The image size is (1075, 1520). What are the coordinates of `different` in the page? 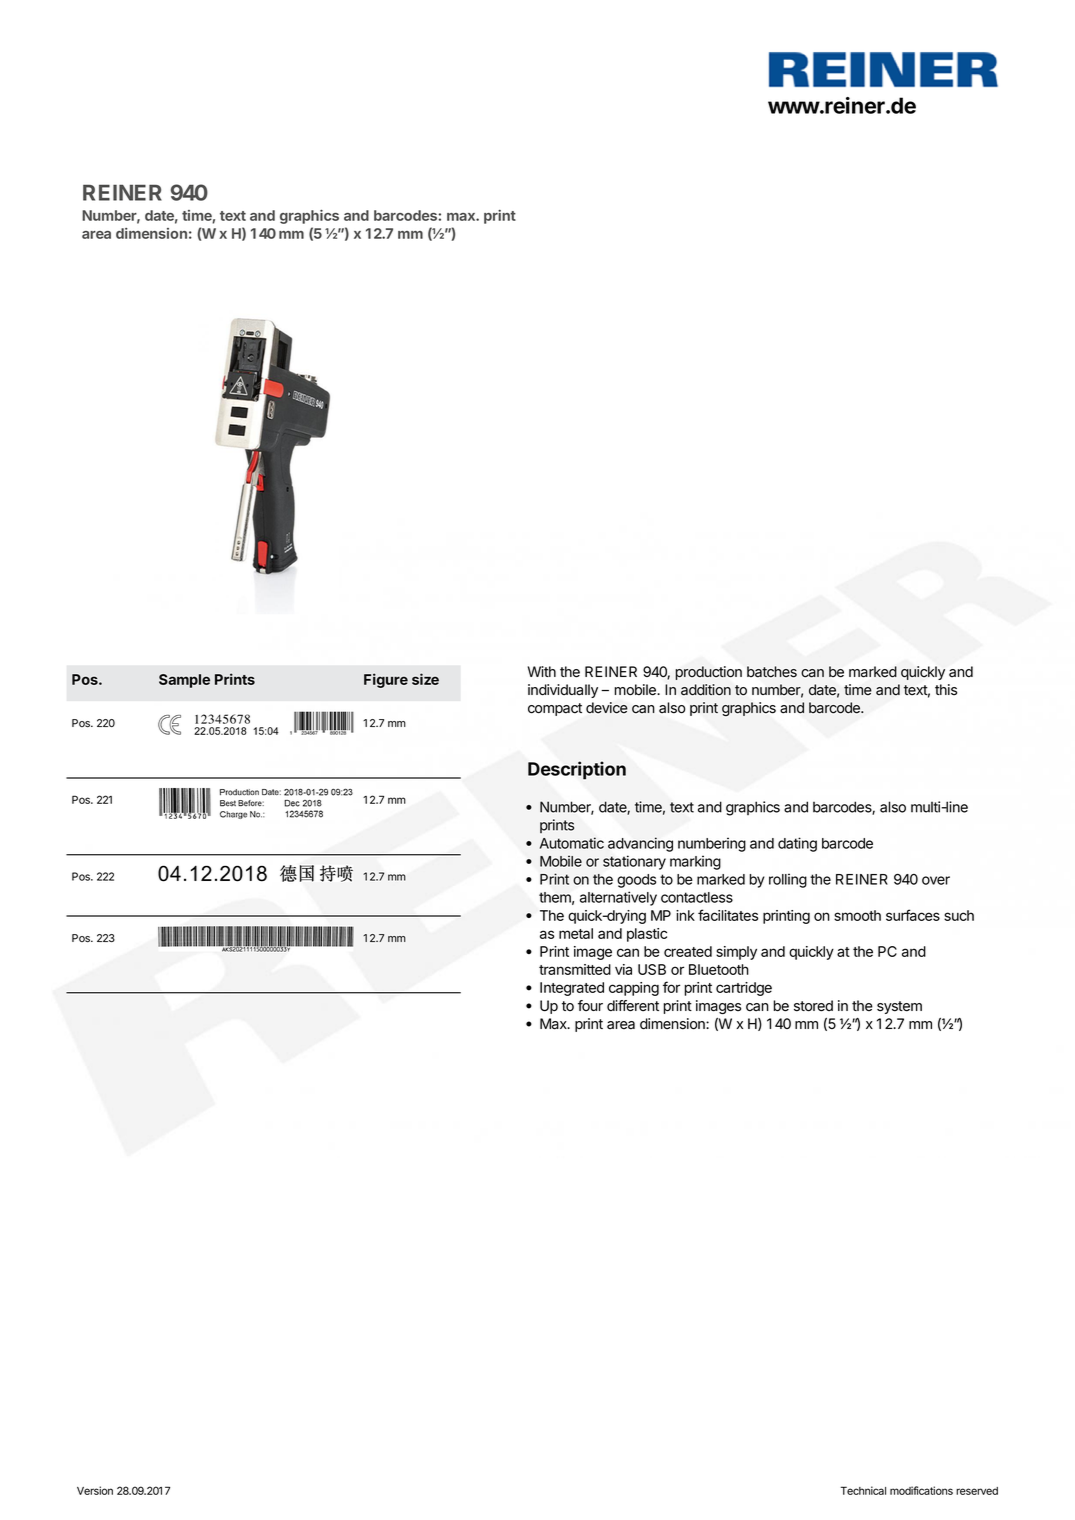 It's located at (633, 1006).
